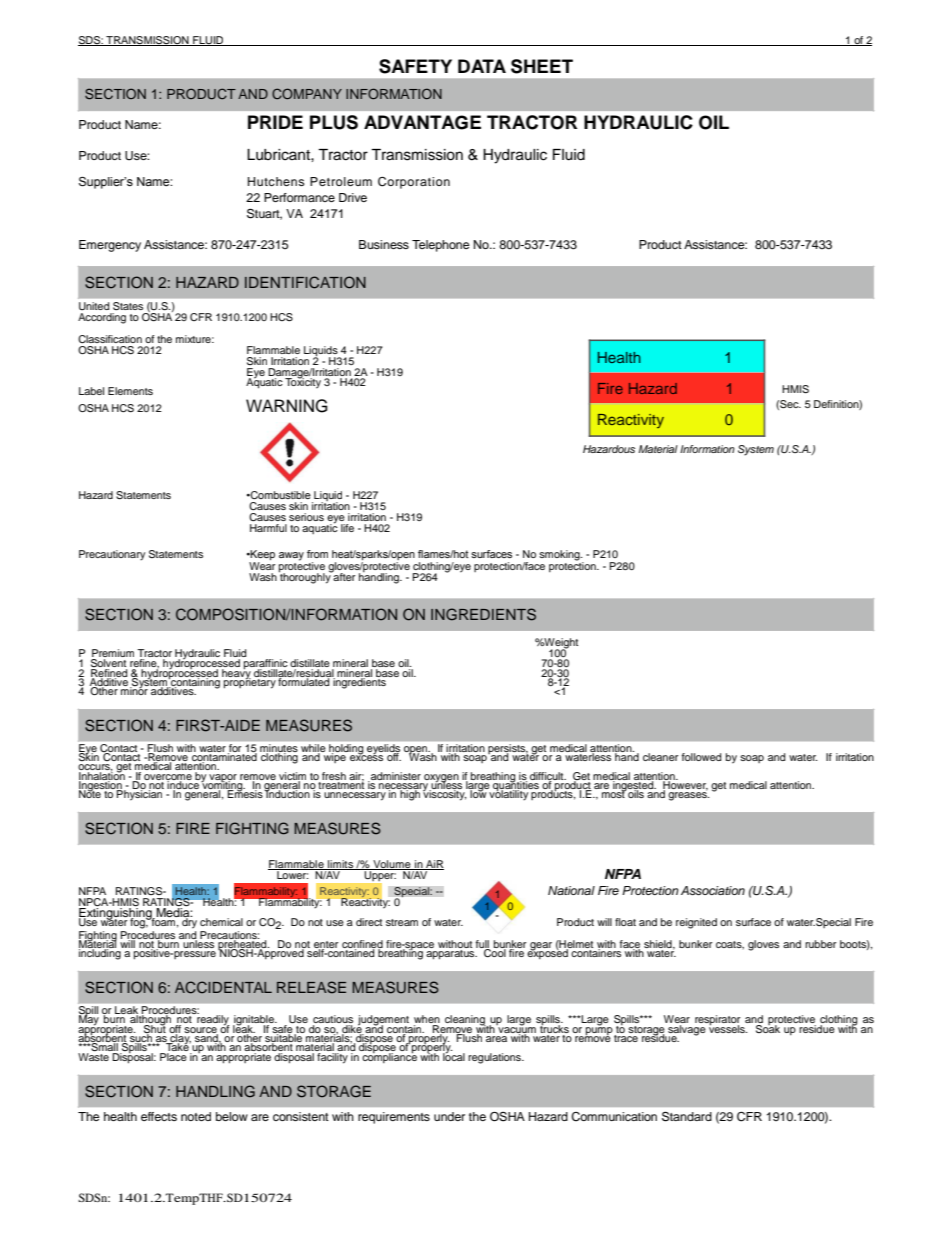 The width and height of the document is (952, 1233). Describe the element at coordinates (347, 528) in the document. I see `life` at that location.
